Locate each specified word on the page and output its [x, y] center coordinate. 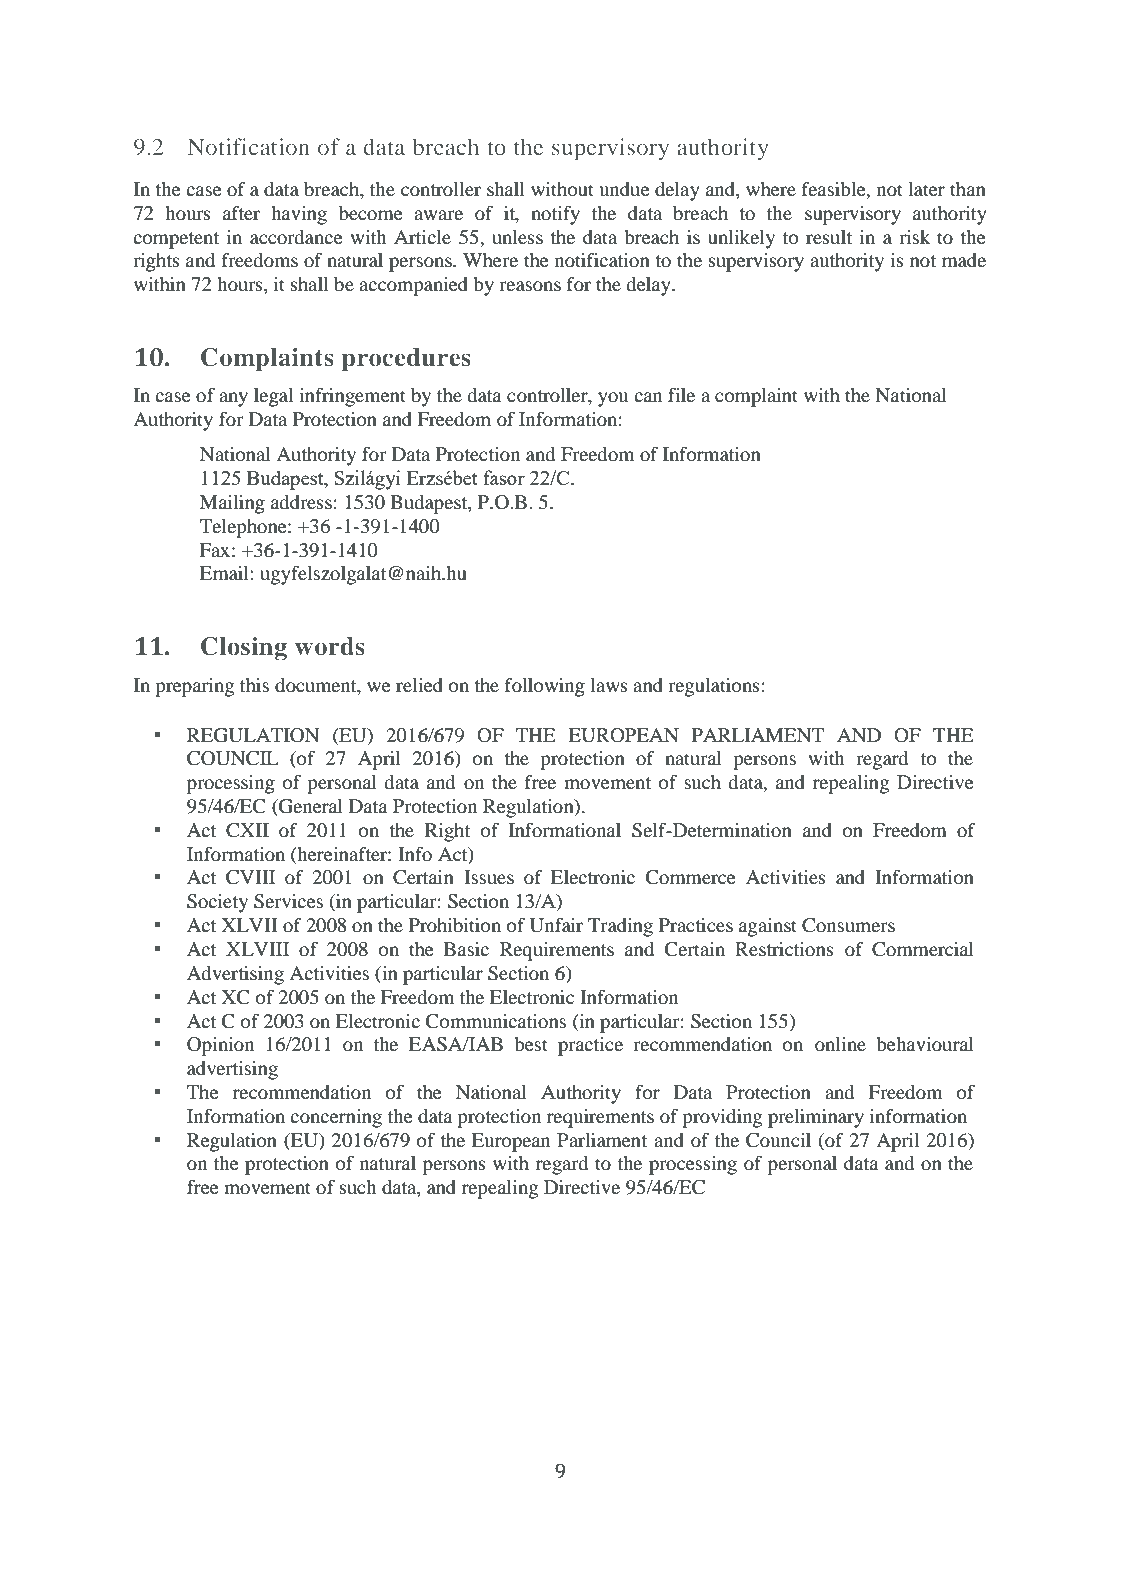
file [681, 395]
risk [915, 237]
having [299, 215]
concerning [336, 1118]
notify [555, 215]
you [613, 399]
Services [288, 901]
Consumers [848, 925]
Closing [244, 649]
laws [609, 685]
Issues [489, 877]
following [545, 687]
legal [274, 397]
